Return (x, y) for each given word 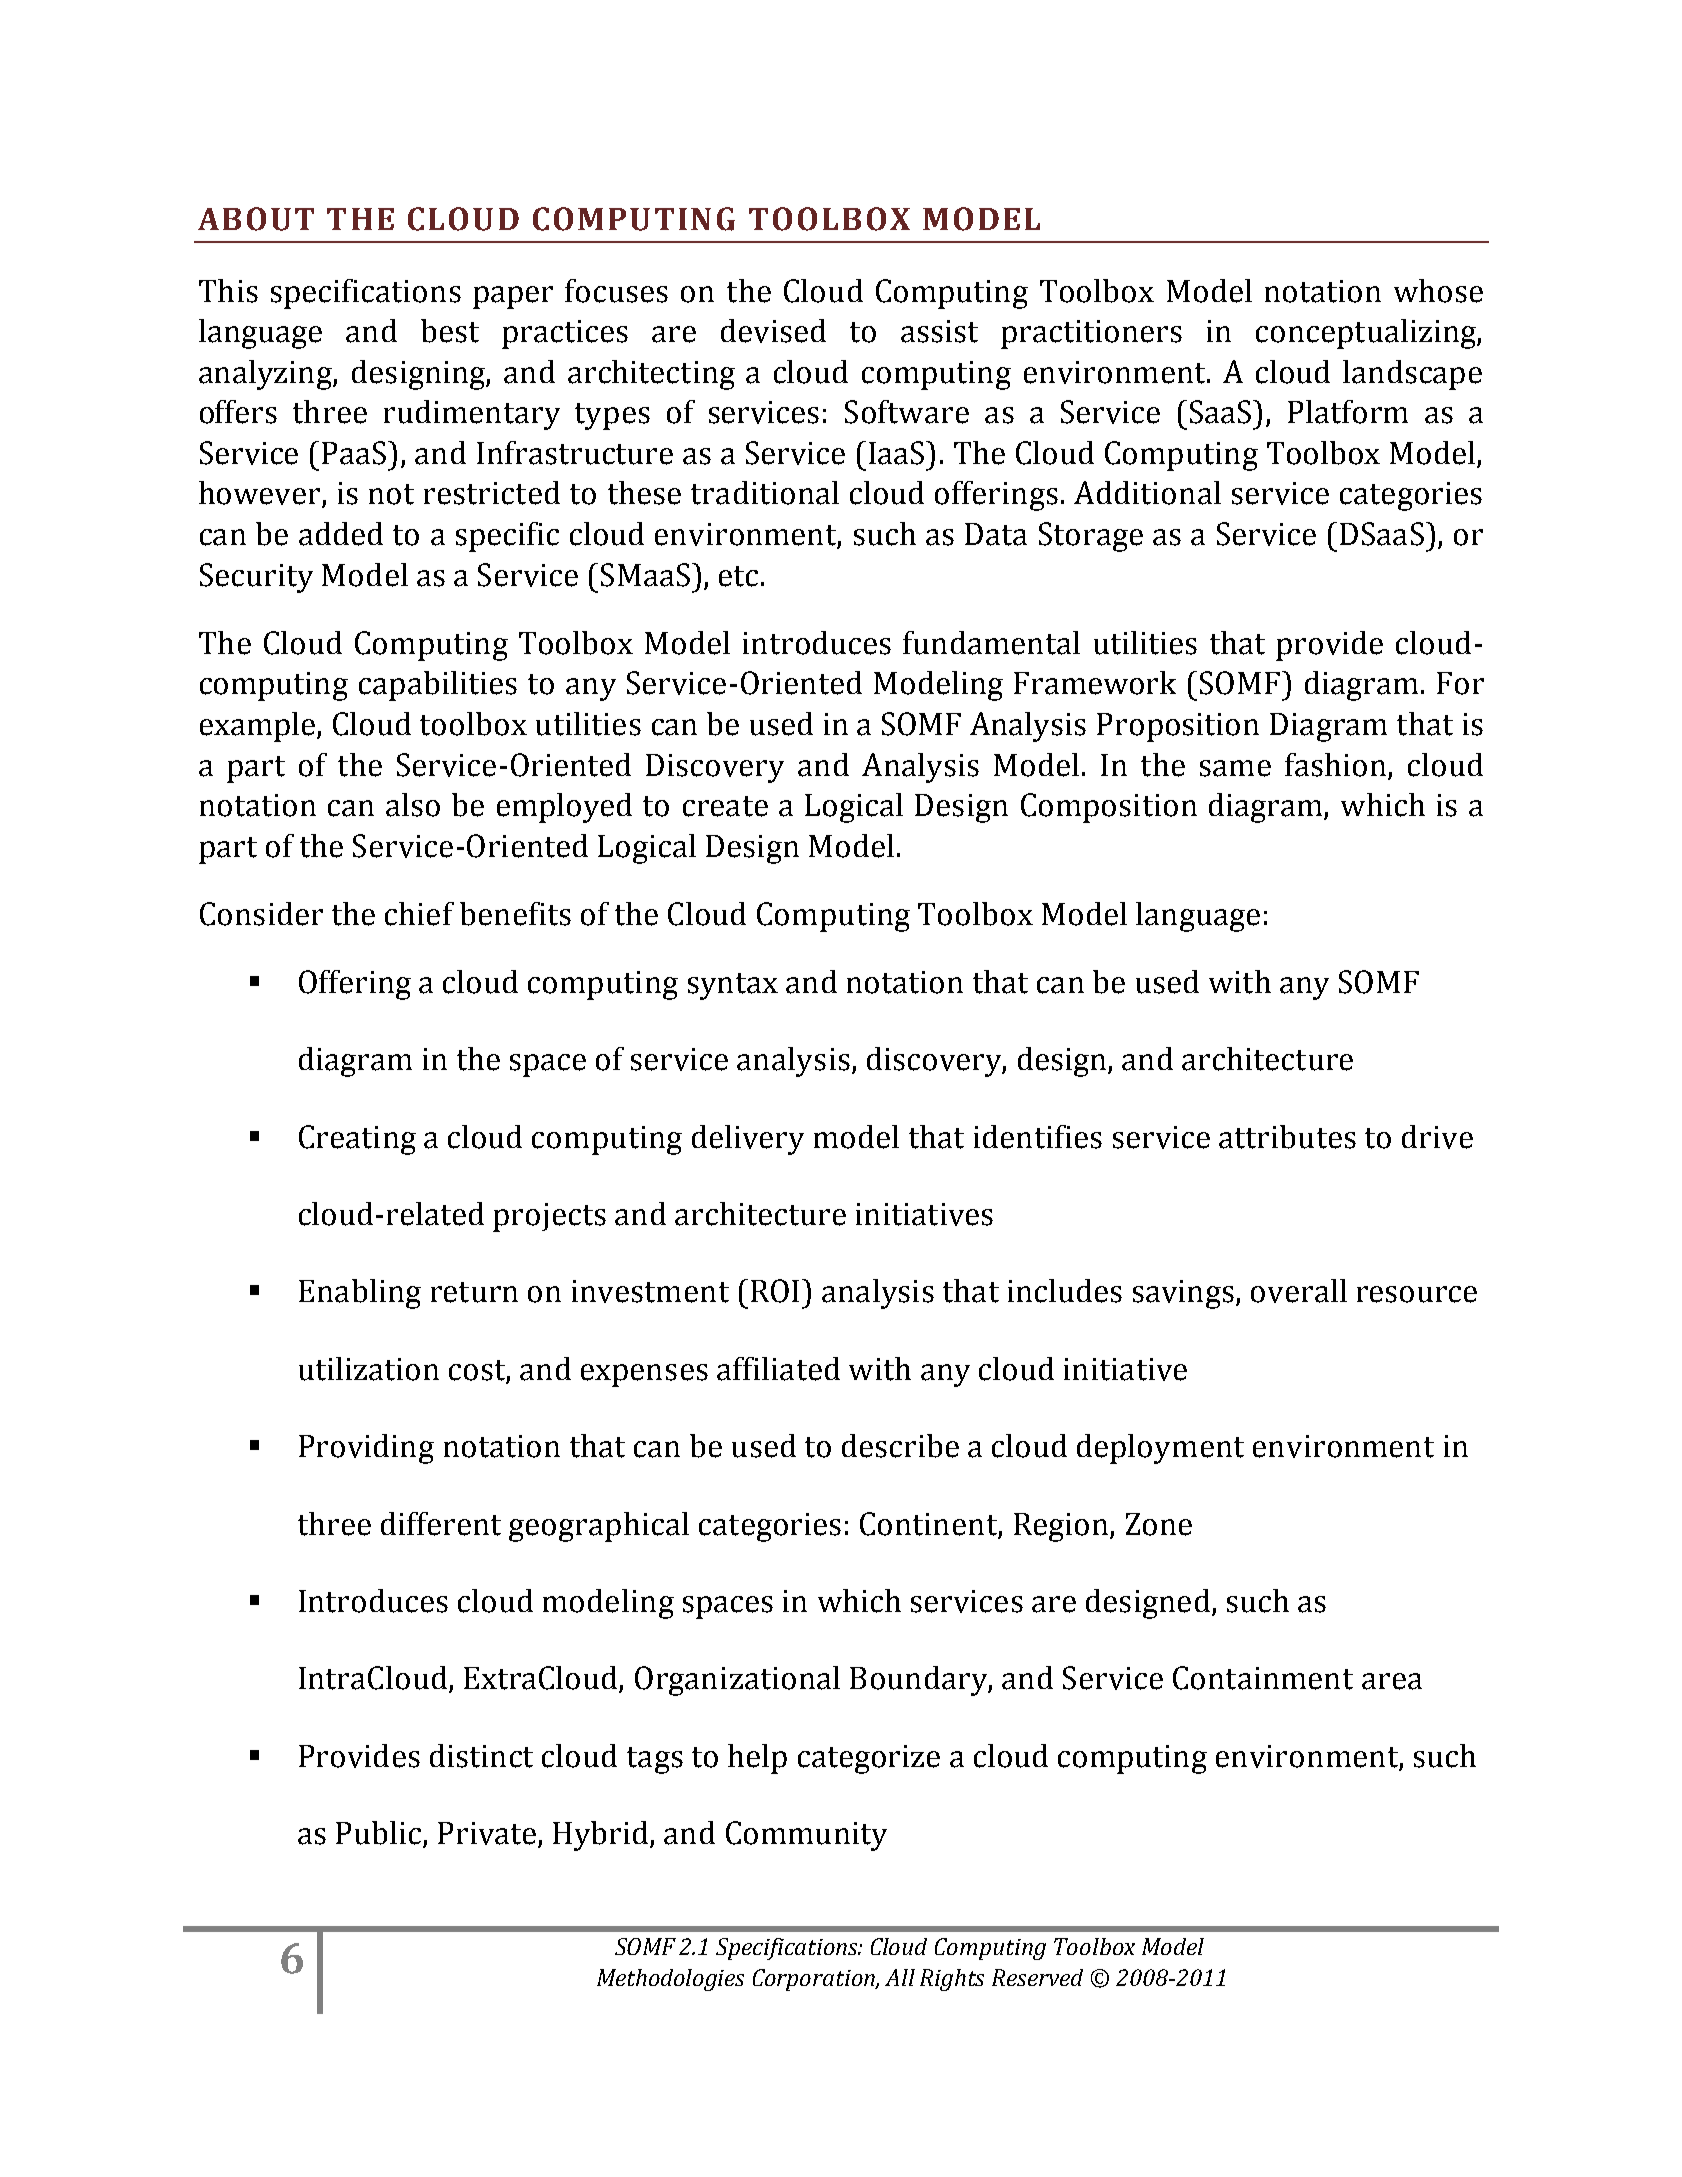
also (413, 805)
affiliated (778, 1369)
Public (380, 1834)
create (725, 806)
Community (806, 1836)
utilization (369, 1369)
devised (773, 331)
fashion (1335, 765)
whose (1438, 291)
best (450, 331)
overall (1299, 1291)
